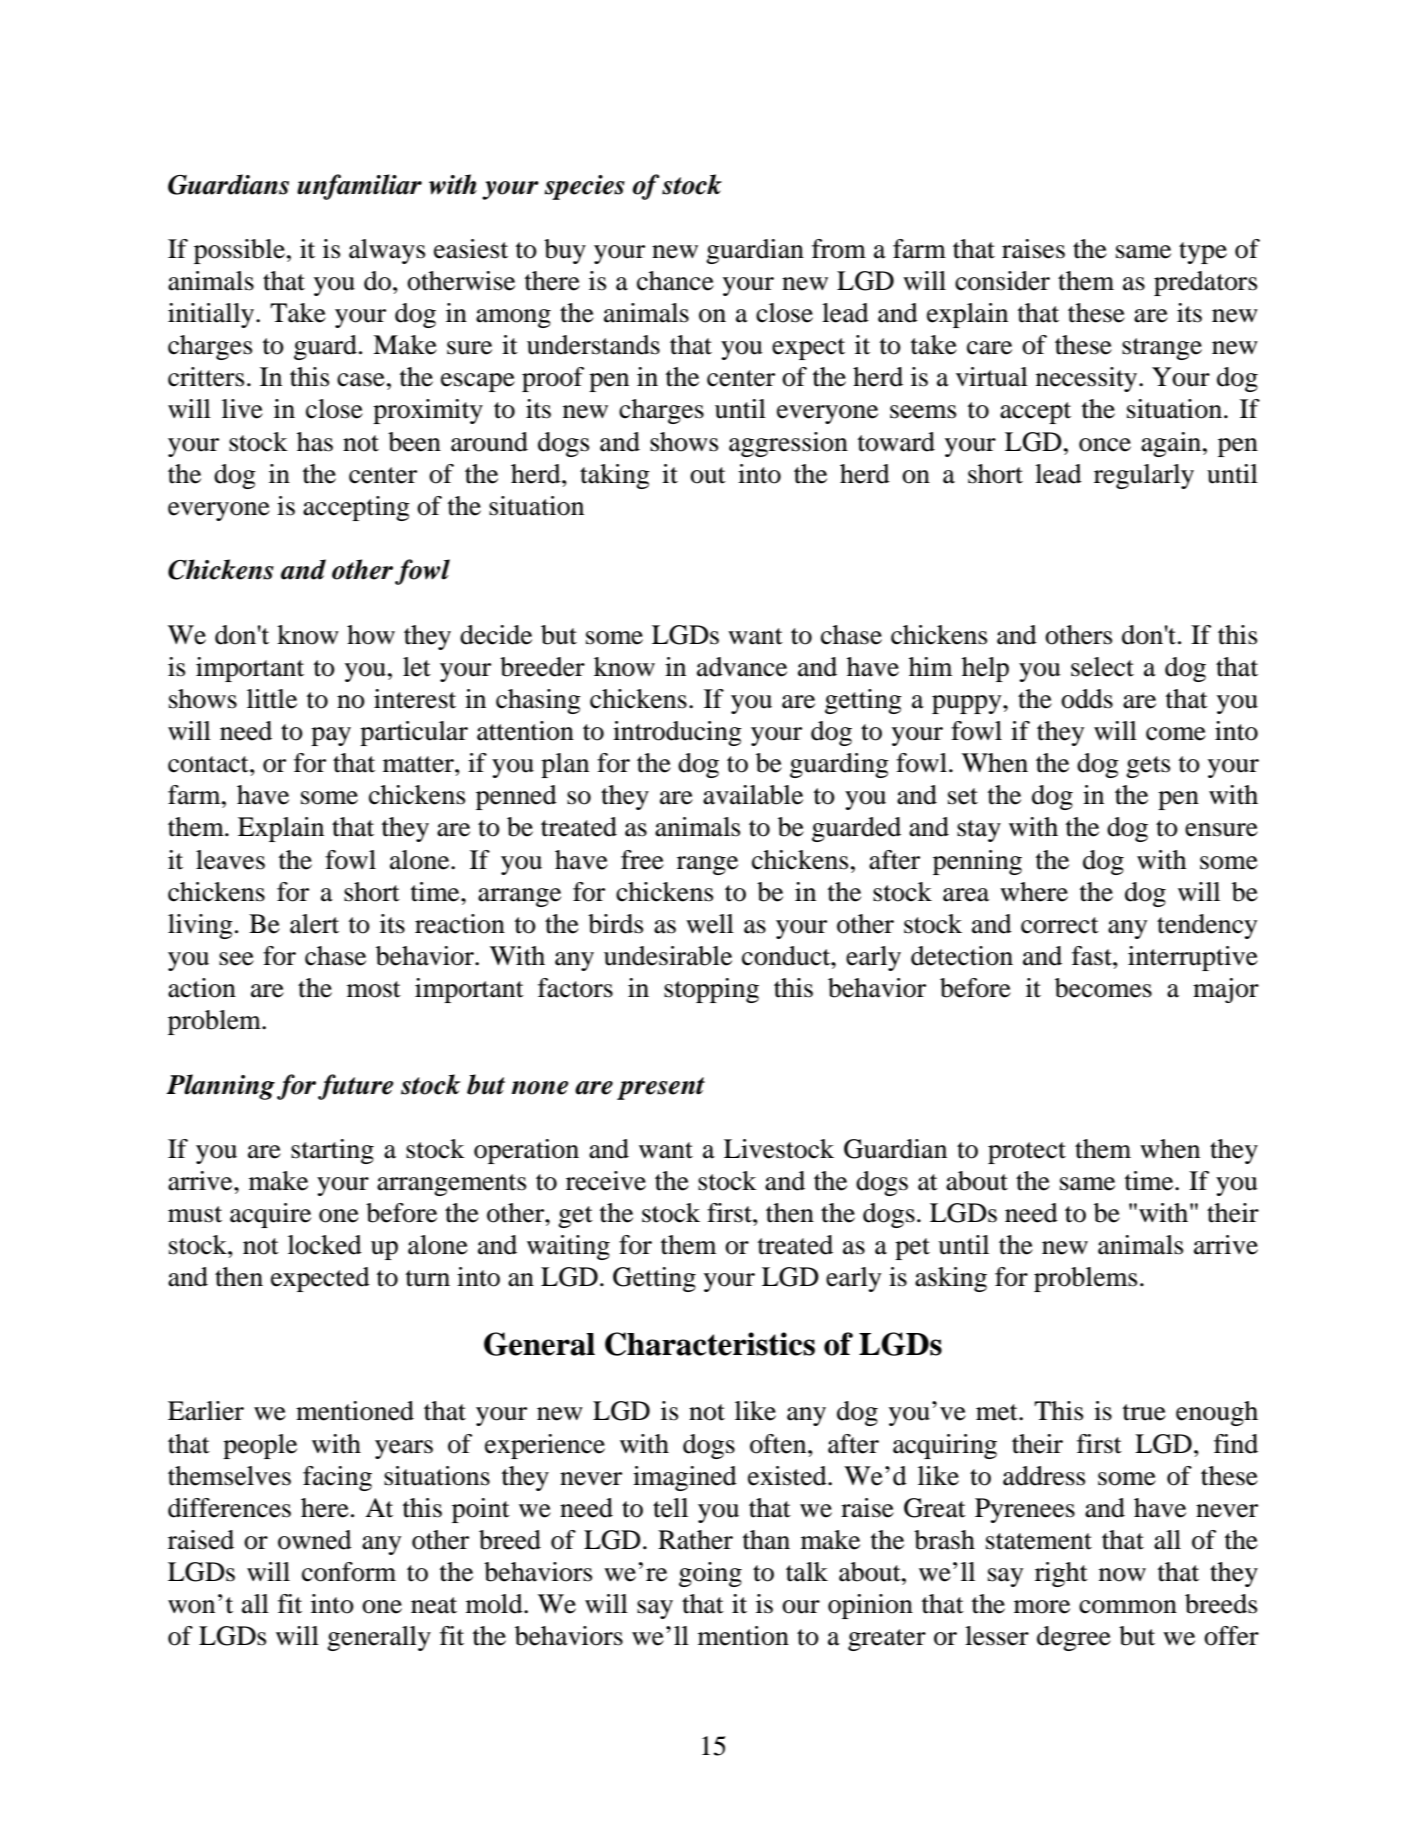  I want to click on going, so click(710, 1574).
